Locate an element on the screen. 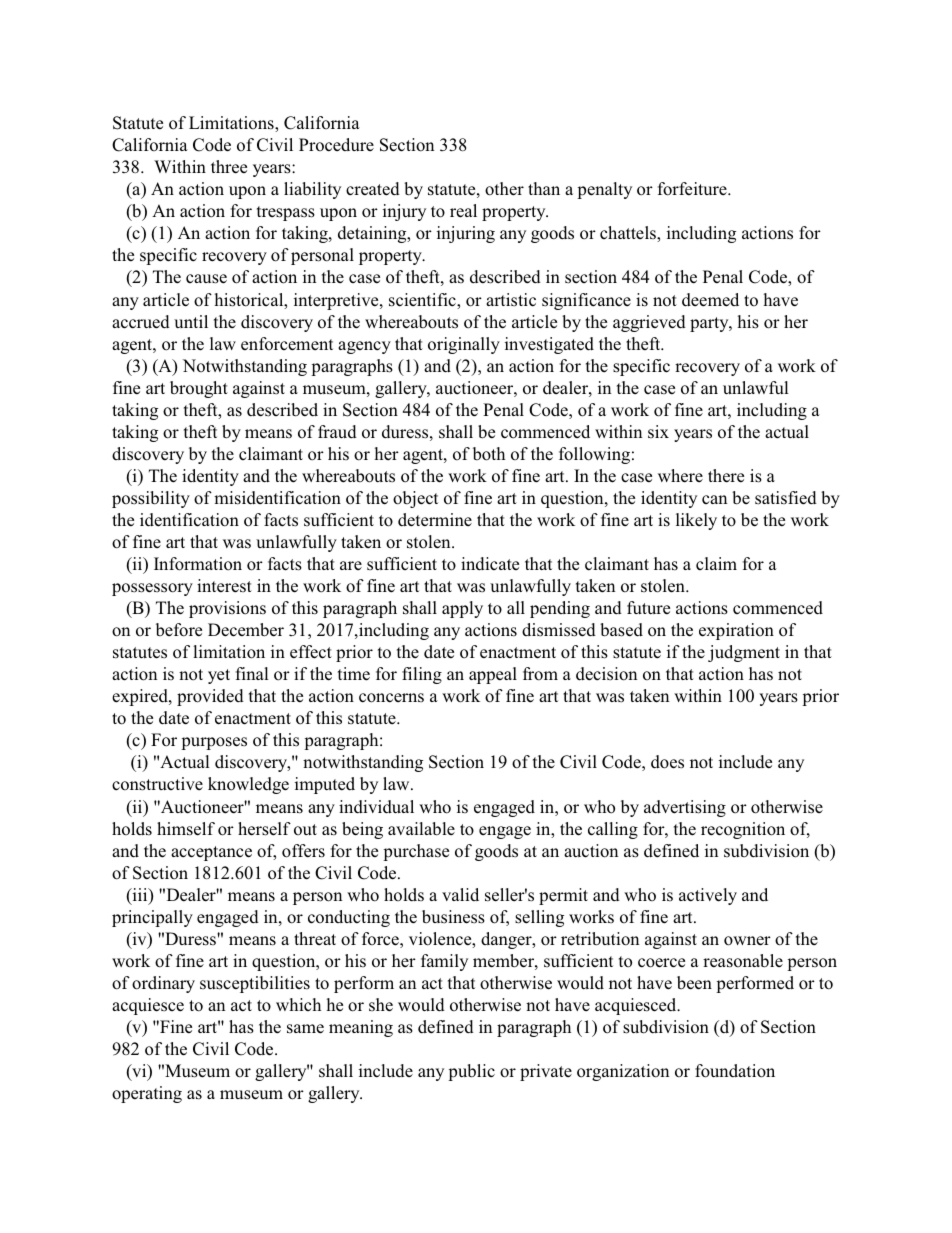 Image resolution: width=952 pixels, height=1233 pixels. does is located at coordinates (667, 762).
